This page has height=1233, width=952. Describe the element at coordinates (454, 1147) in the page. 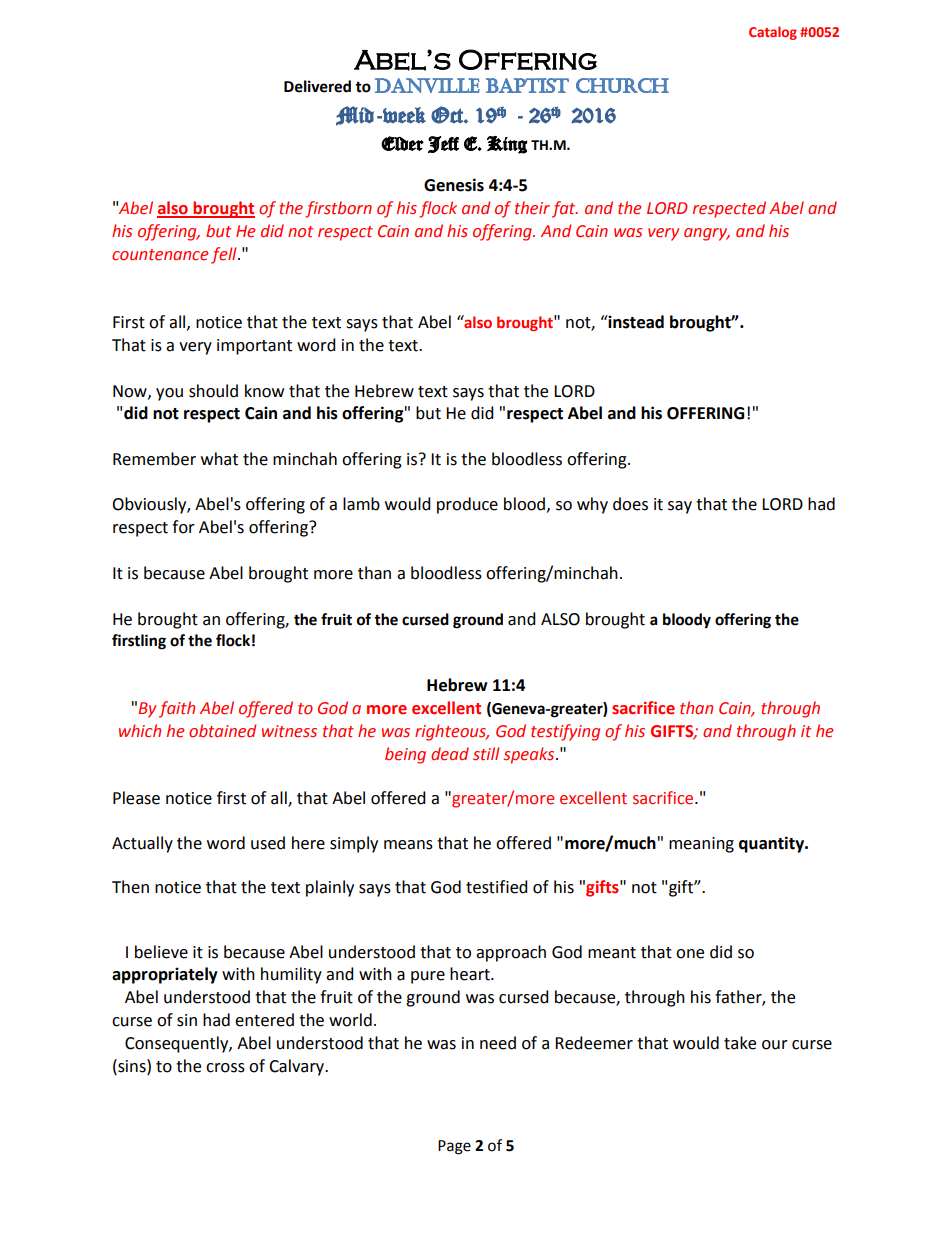

I see `Page` at that location.
